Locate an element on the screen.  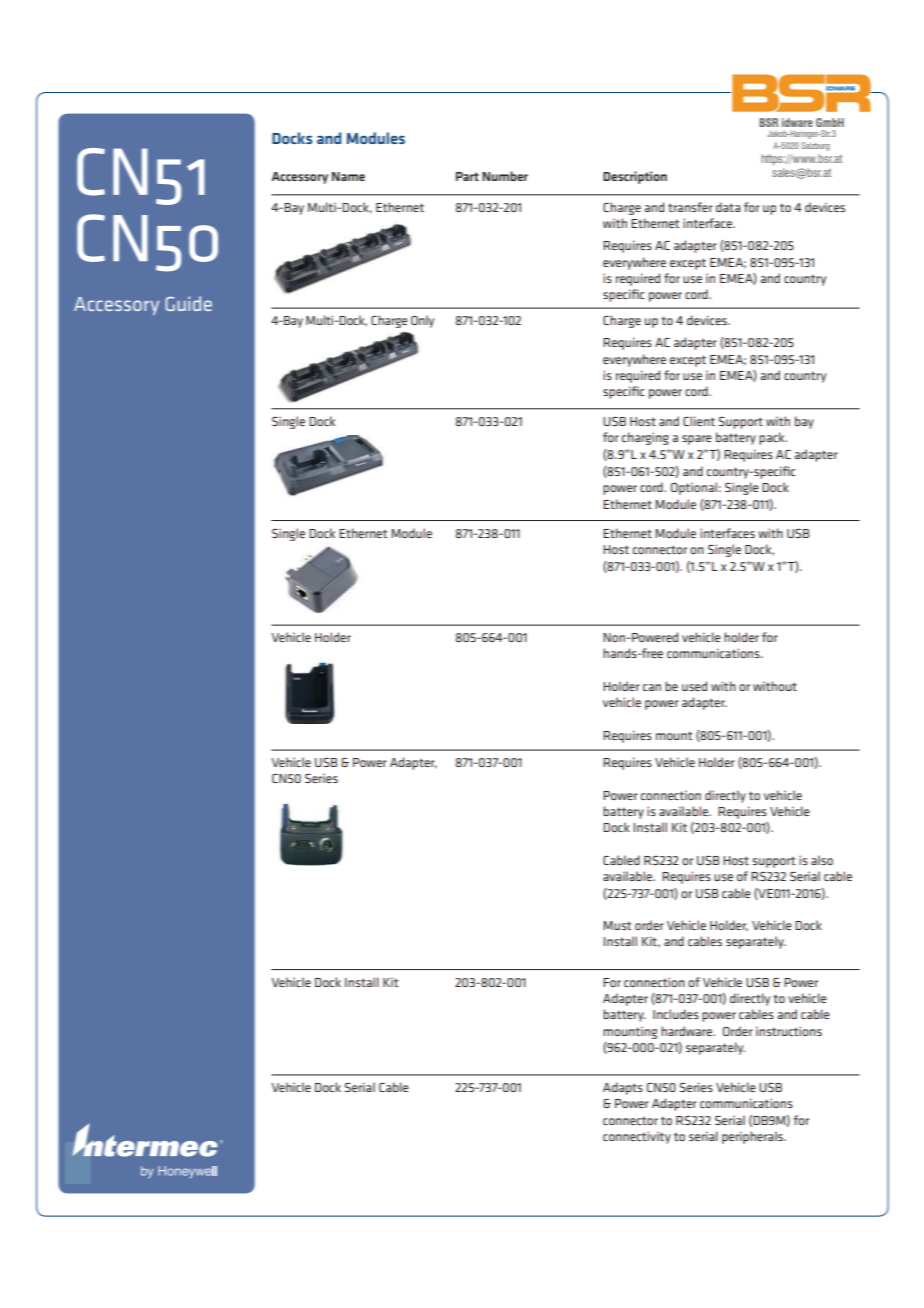
peripherals is located at coordinates (753, 1137).
